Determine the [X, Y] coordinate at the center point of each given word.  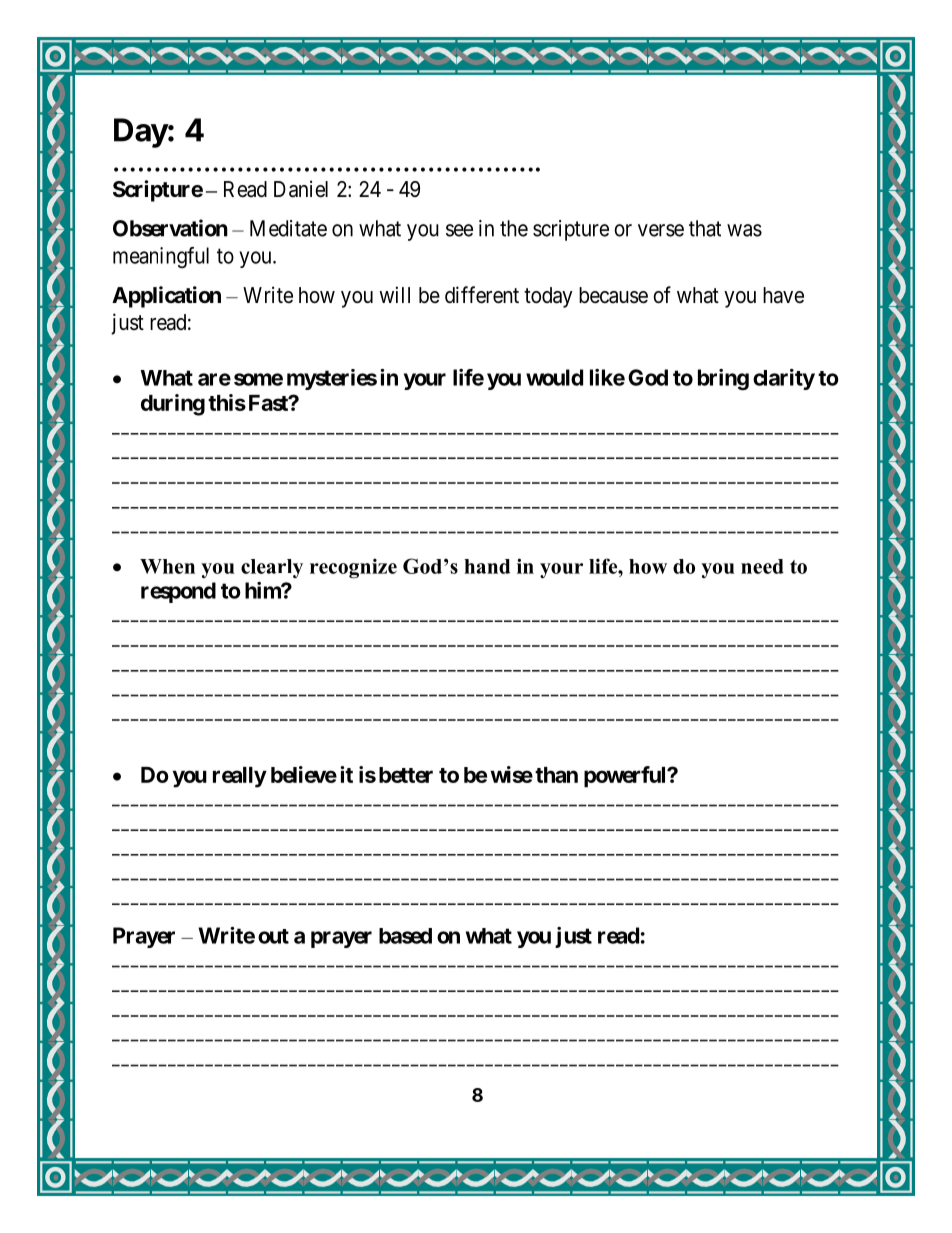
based [405, 936]
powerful [626, 777]
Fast [269, 403]
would [554, 377]
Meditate [288, 228]
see [459, 230]
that [705, 228]
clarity [784, 379]
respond [178, 592]
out [273, 936]
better [406, 775]
